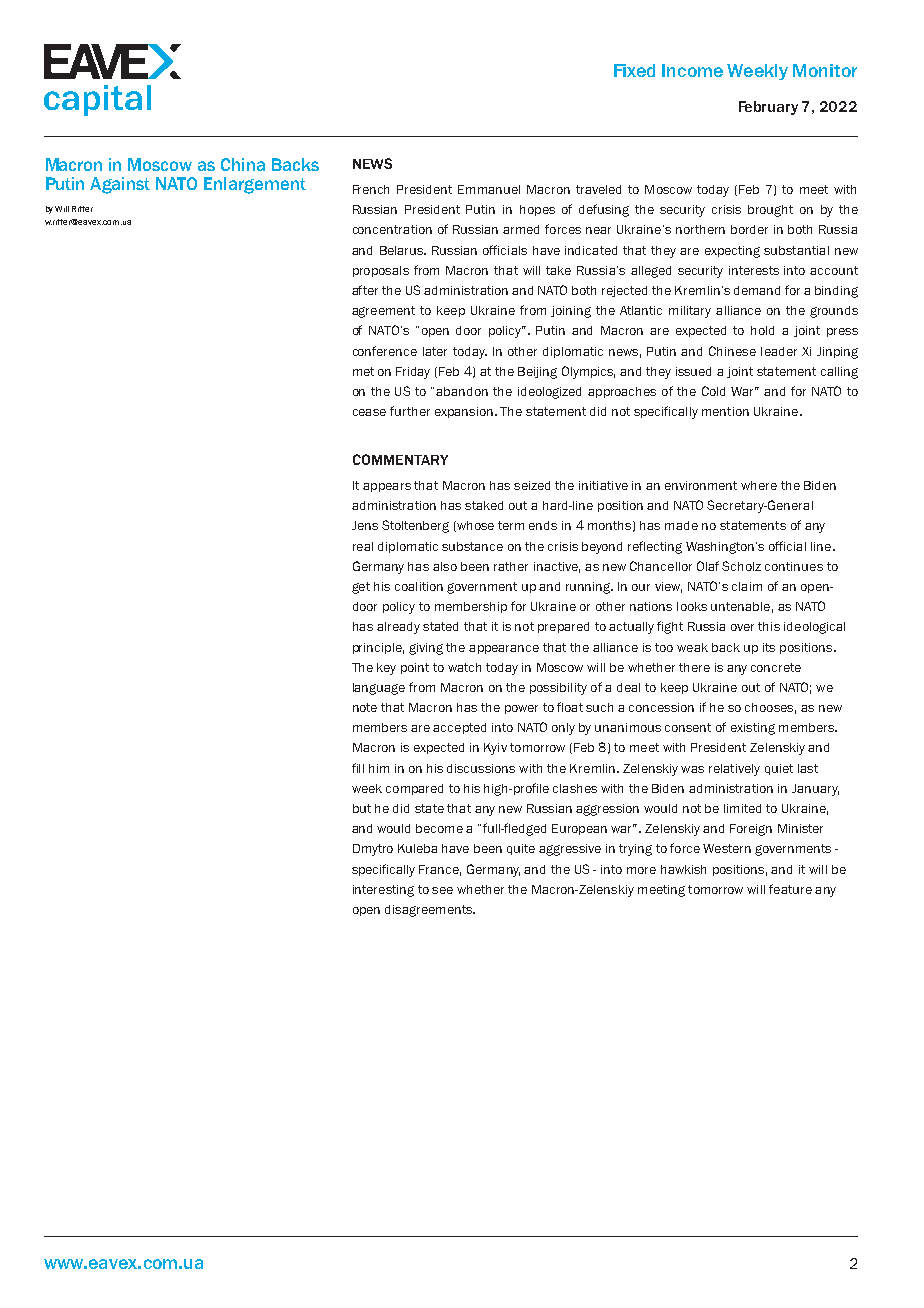 This image has height=1308, width=924. Describe the element at coordinates (740, 606) in the image. I see `untenable` at that location.
